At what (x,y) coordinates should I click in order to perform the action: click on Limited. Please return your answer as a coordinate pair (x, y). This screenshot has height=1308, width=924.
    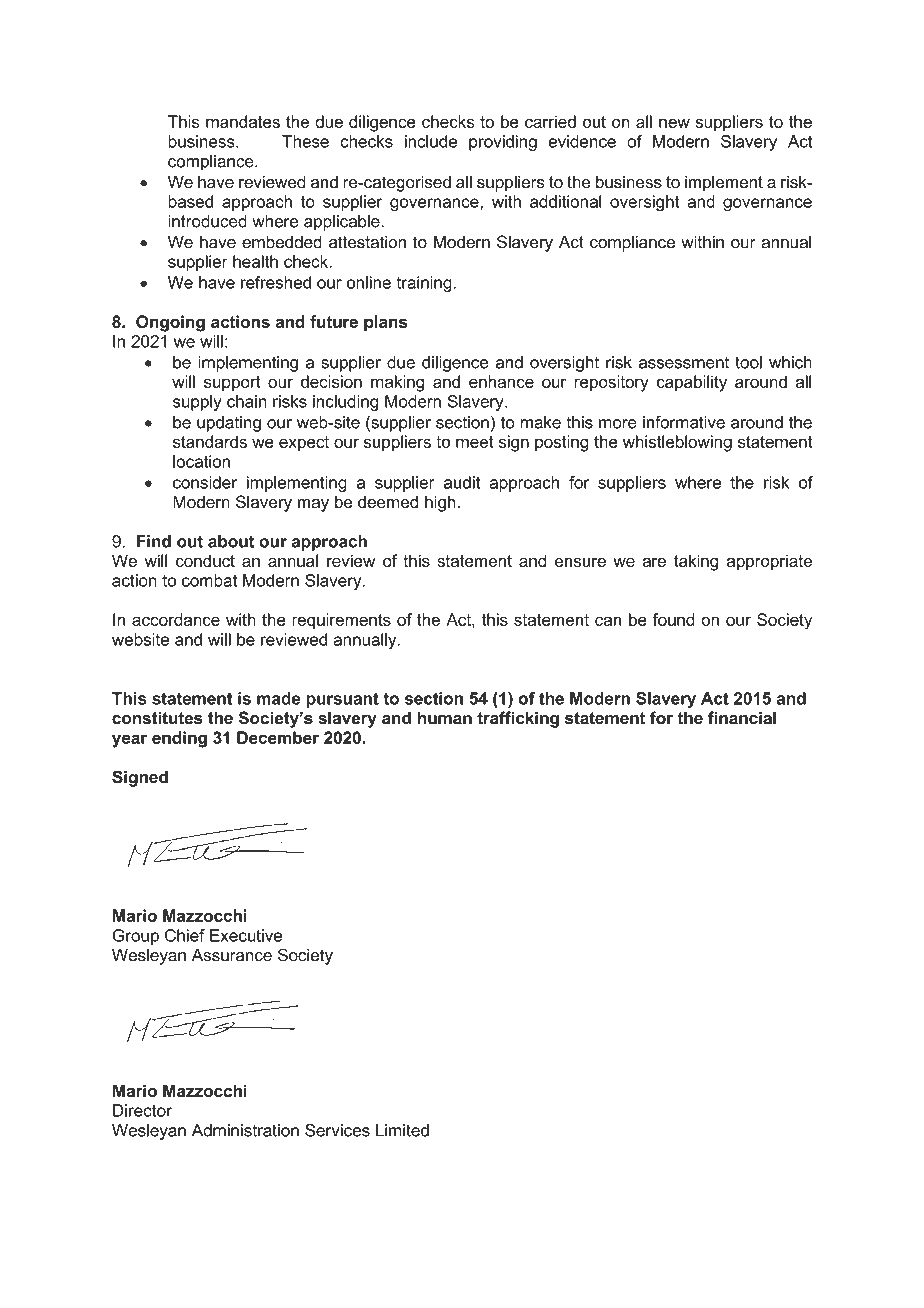
    Looking at the image, I should click on (402, 1130).
